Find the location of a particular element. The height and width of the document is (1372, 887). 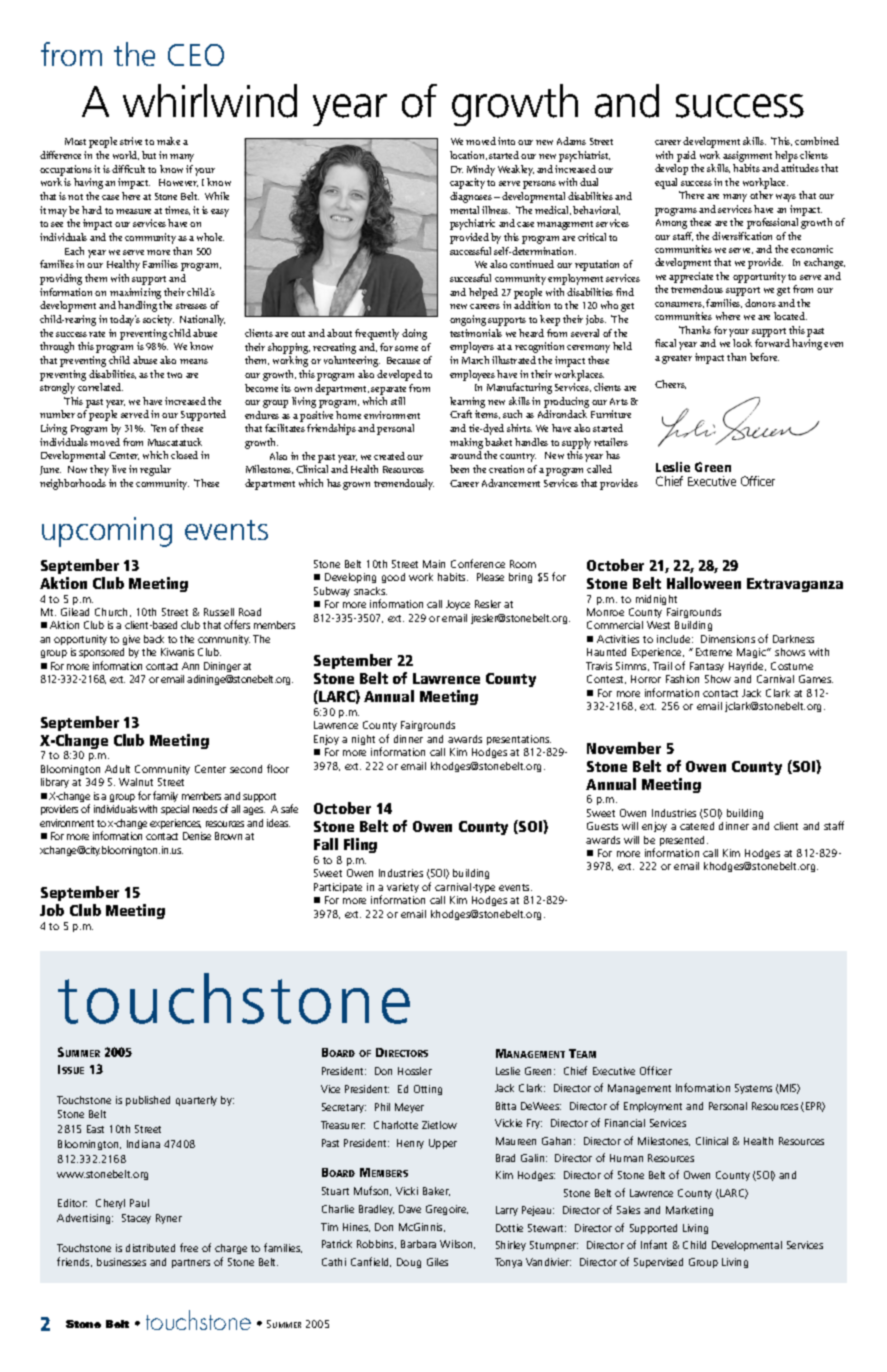

regular is located at coordinates (155, 470).
